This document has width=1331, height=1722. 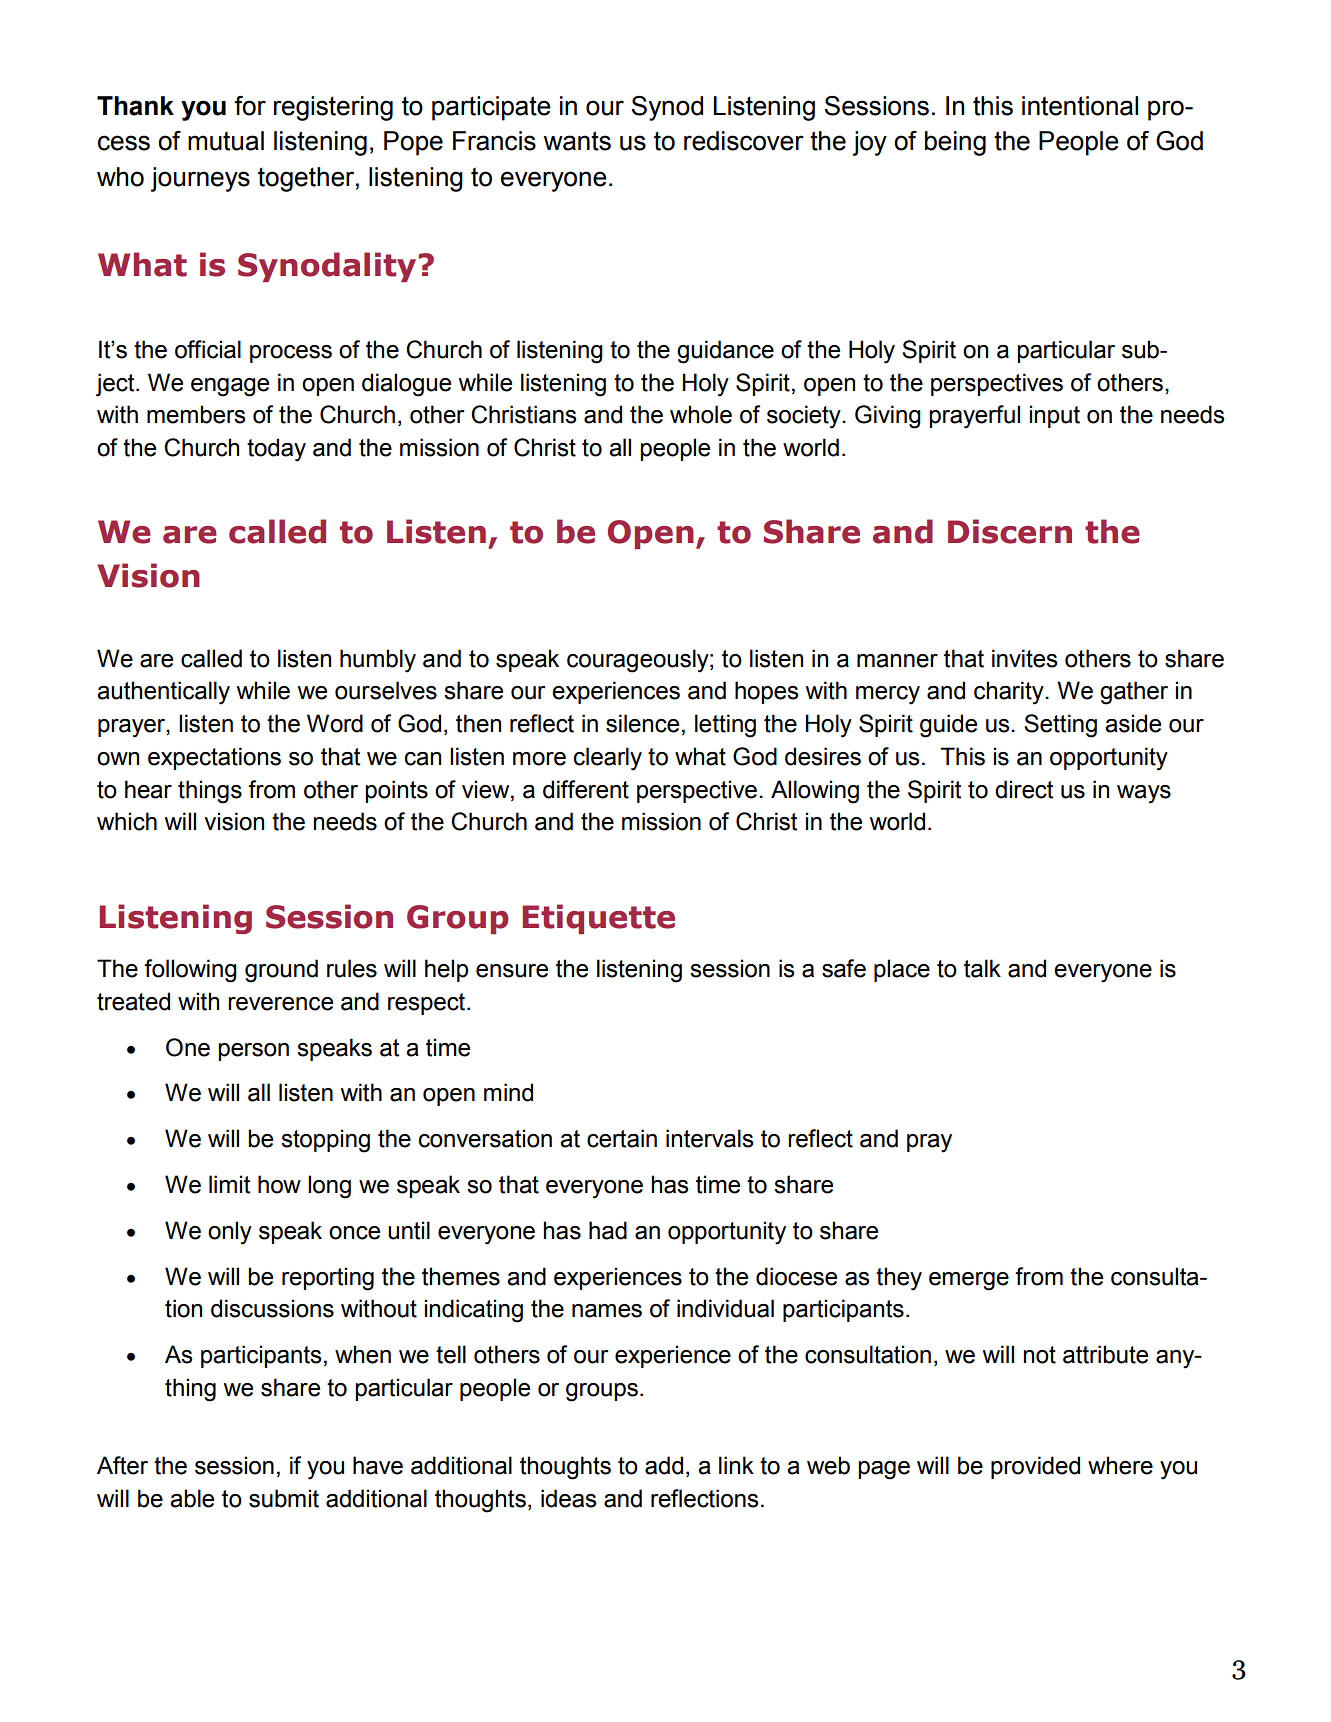 What do you see at coordinates (148, 789) in the document?
I see `hear` at bounding box center [148, 789].
